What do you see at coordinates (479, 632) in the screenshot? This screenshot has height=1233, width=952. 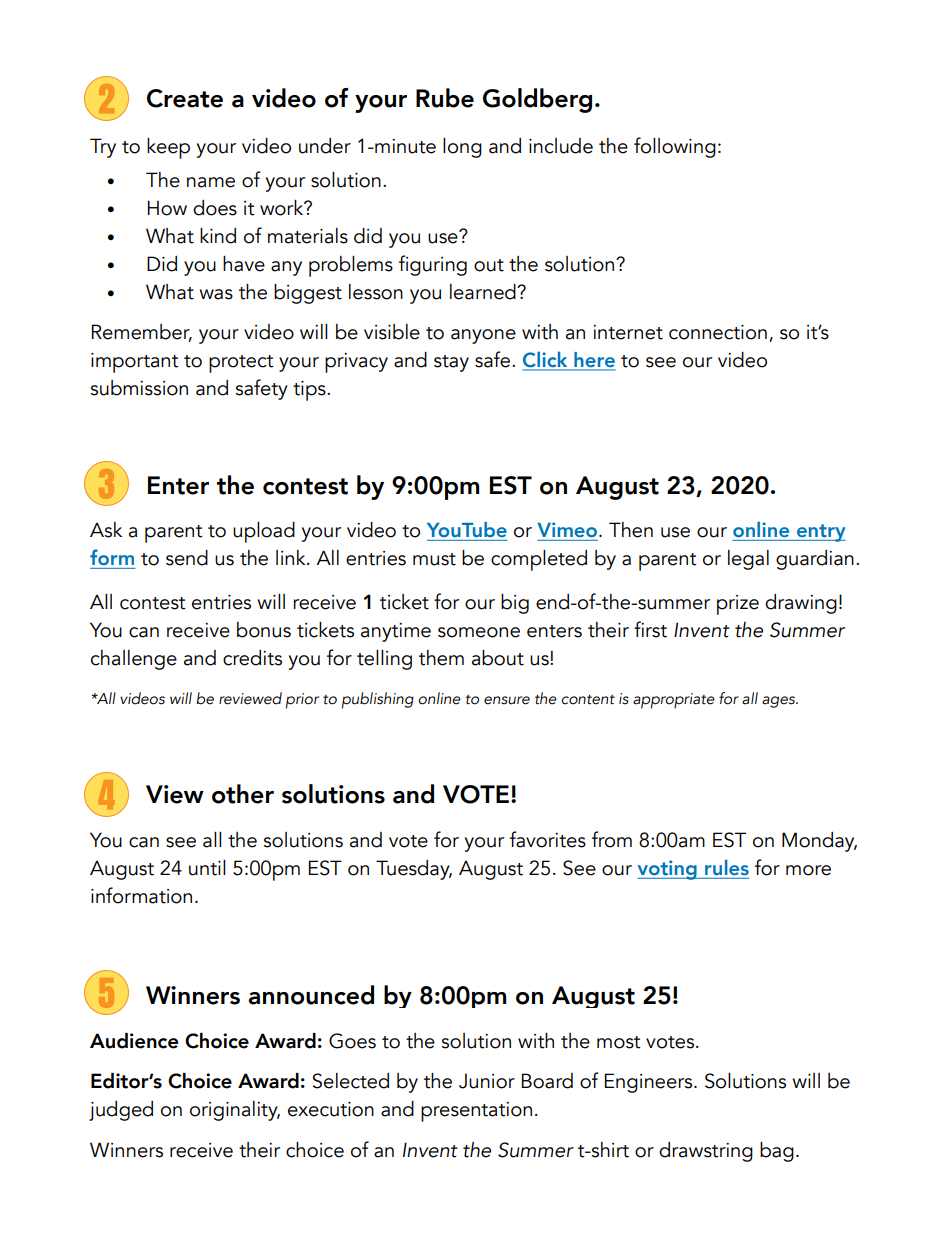 I see `someone` at bounding box center [479, 632].
